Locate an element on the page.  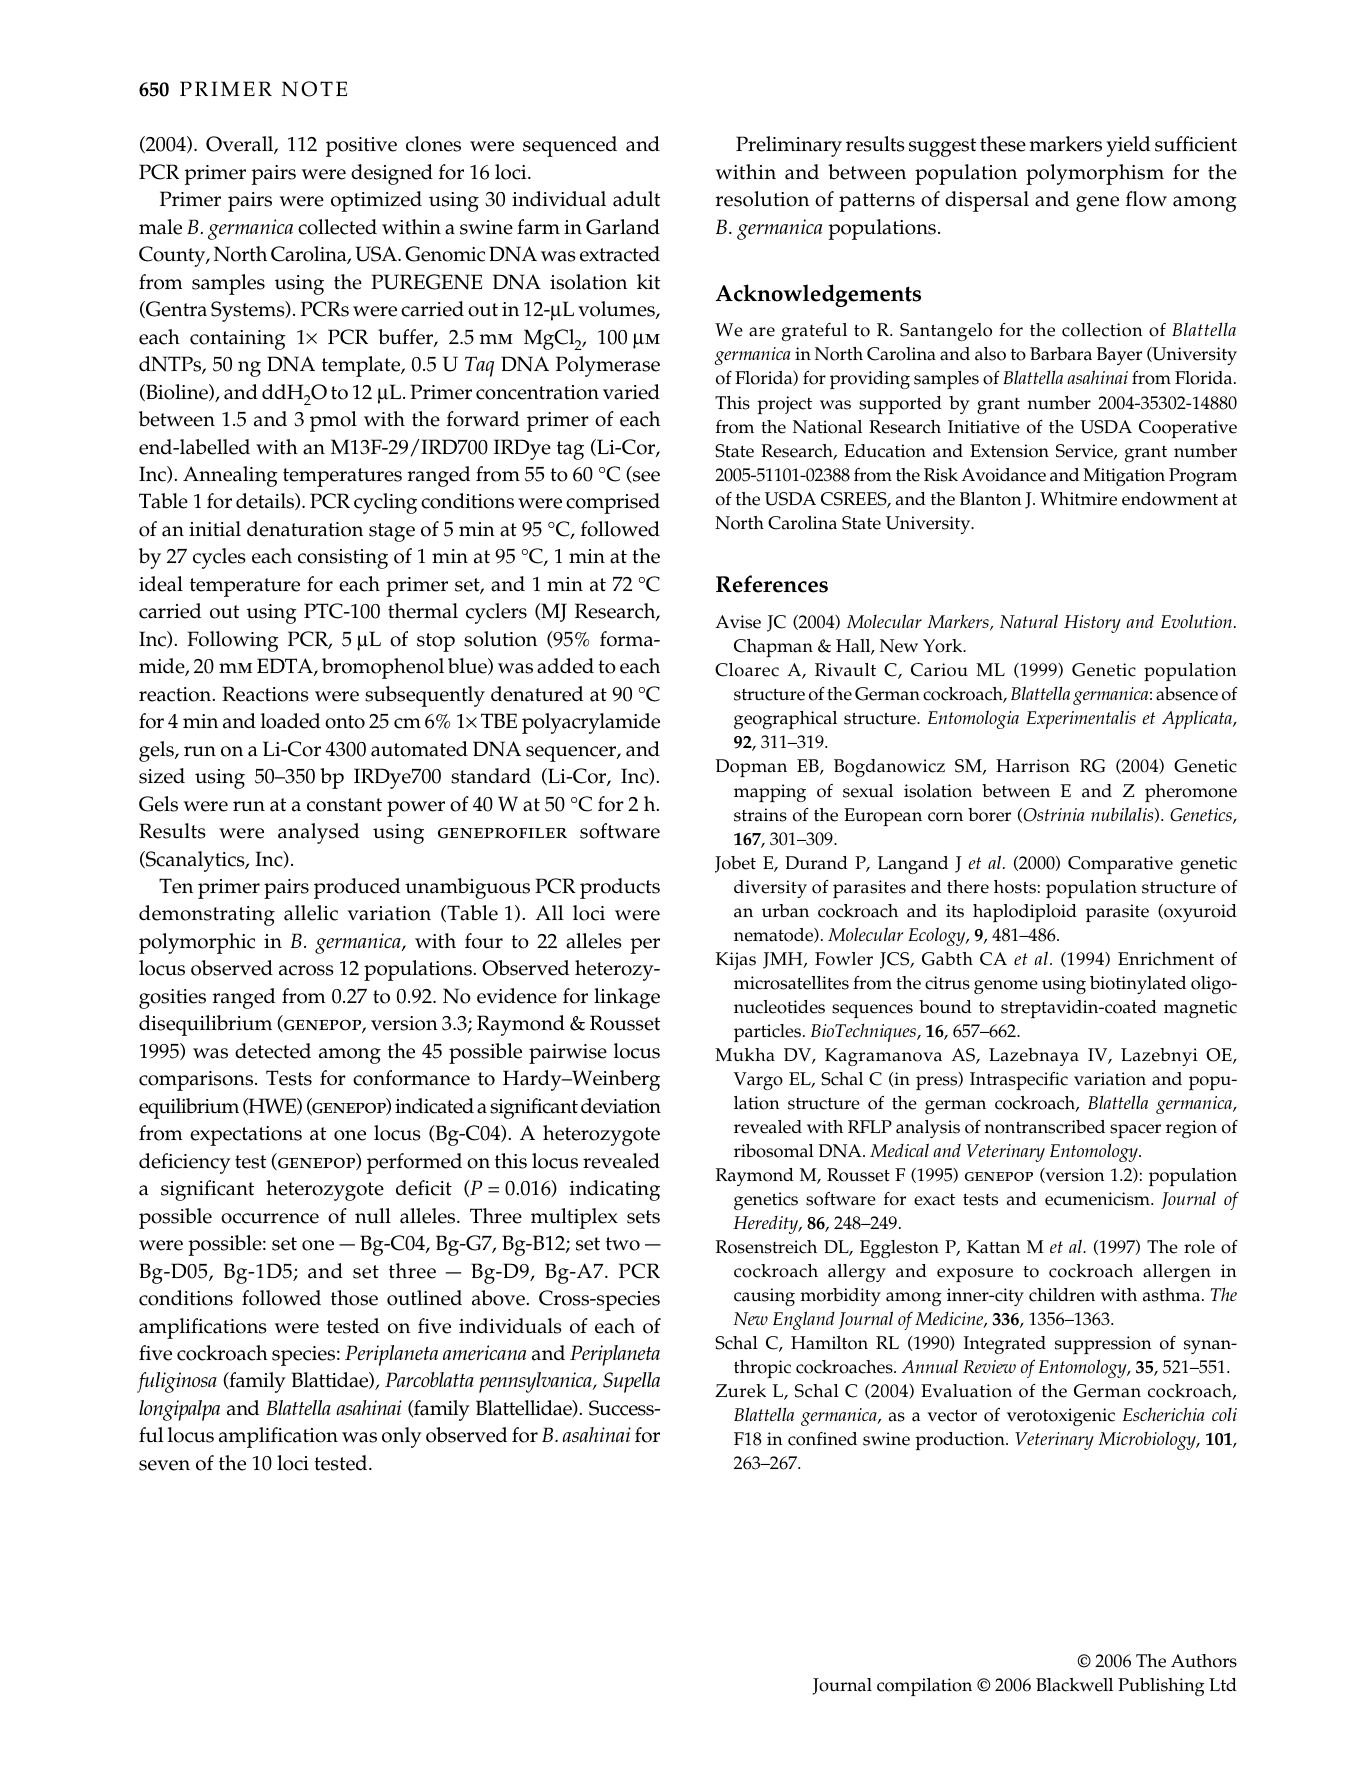
Comparative is located at coordinates (1120, 865).
